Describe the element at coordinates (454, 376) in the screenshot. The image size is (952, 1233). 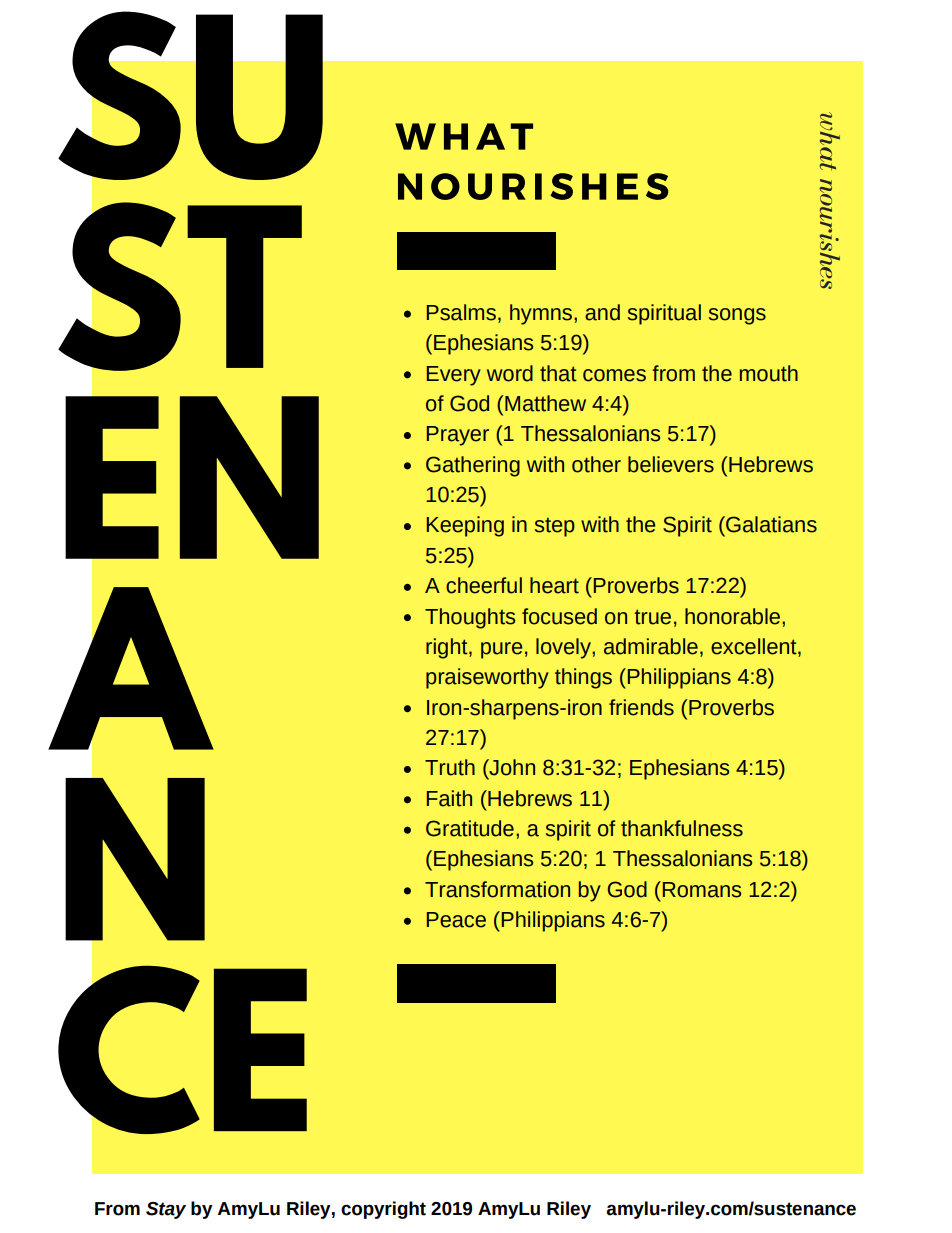
I see `Every` at that location.
